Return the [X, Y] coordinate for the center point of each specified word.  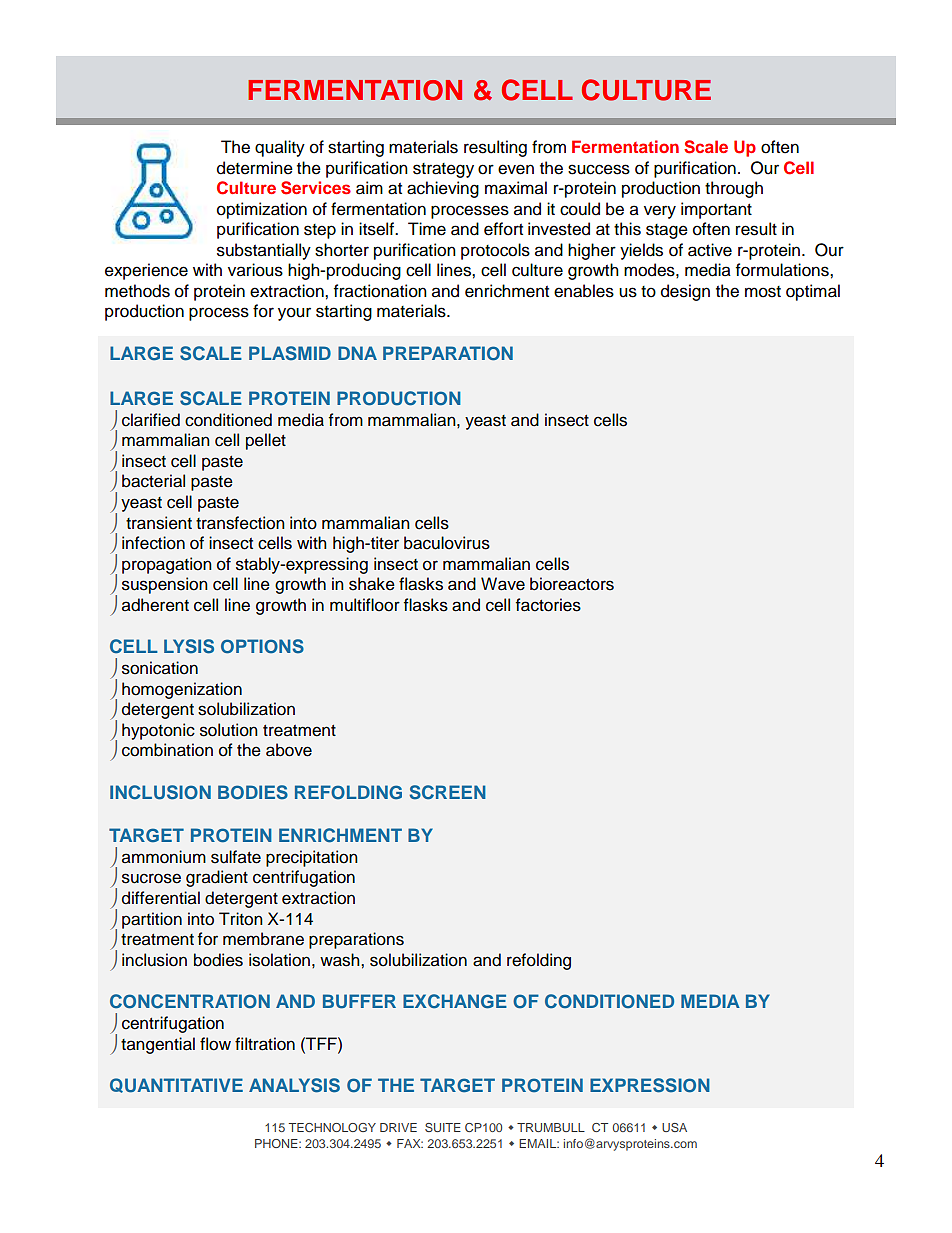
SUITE [443, 1127]
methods [137, 291]
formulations [783, 270]
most [763, 292]
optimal [813, 292]
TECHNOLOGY [332, 1127]
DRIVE [398, 1127]
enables [584, 291]
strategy [443, 170]
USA [674, 1127]
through [734, 189]
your [294, 314]
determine [255, 168]
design [685, 292]
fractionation [380, 291]
